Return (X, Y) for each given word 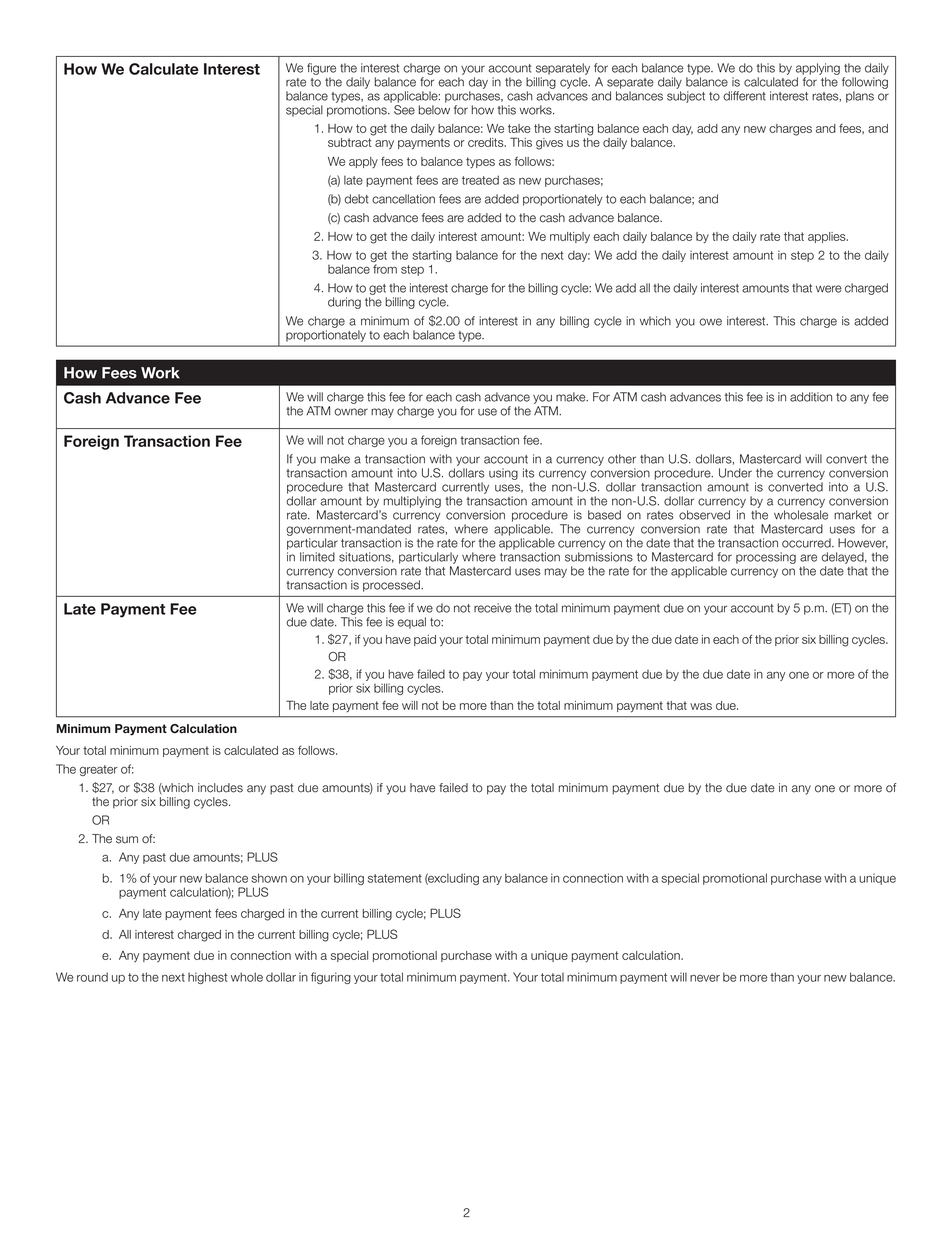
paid (425, 640)
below (434, 110)
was (701, 706)
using (503, 474)
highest (208, 978)
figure (321, 69)
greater (99, 770)
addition (811, 397)
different (744, 96)
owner (351, 412)
